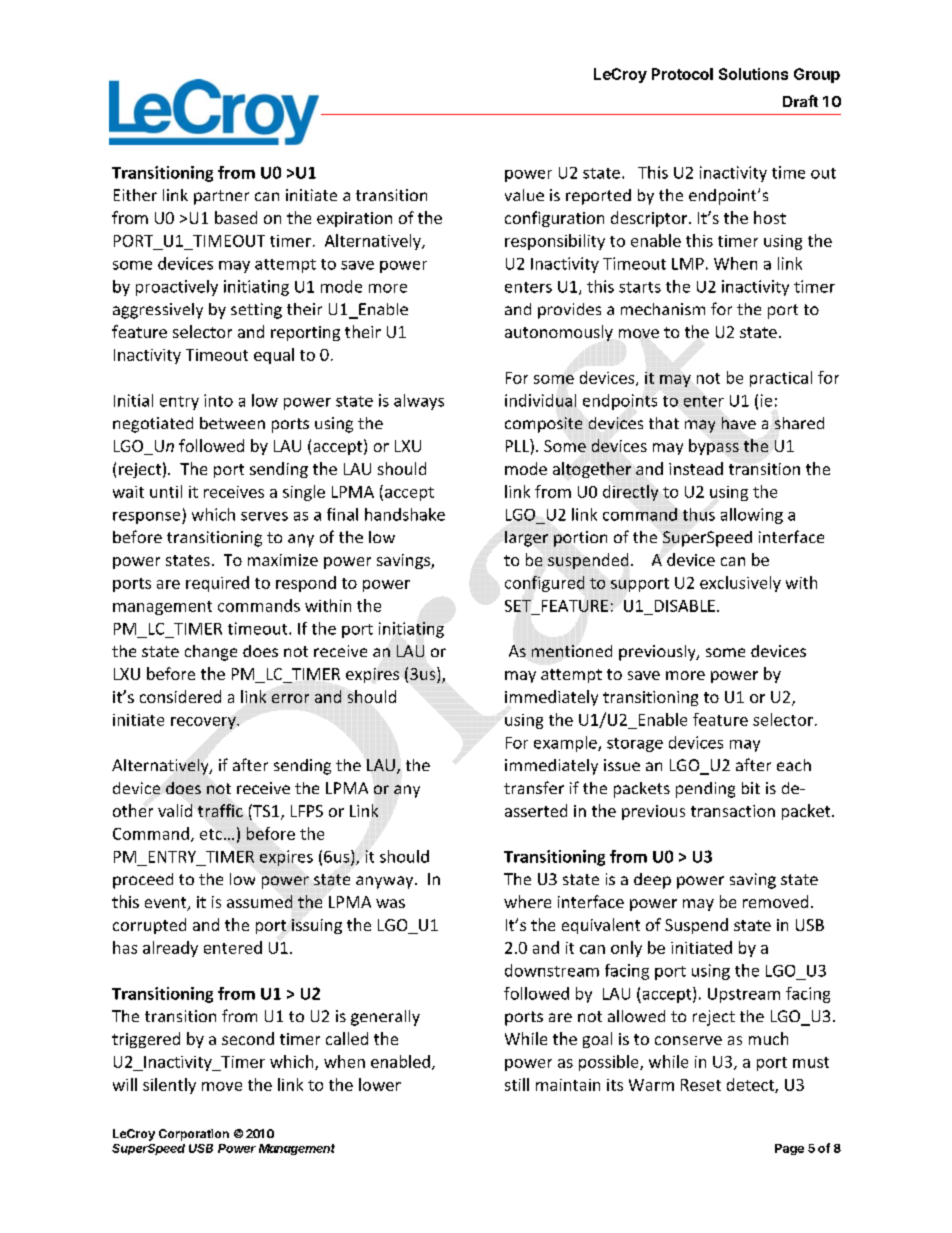  What do you see at coordinates (794, 765) in the document?
I see `each` at bounding box center [794, 765].
